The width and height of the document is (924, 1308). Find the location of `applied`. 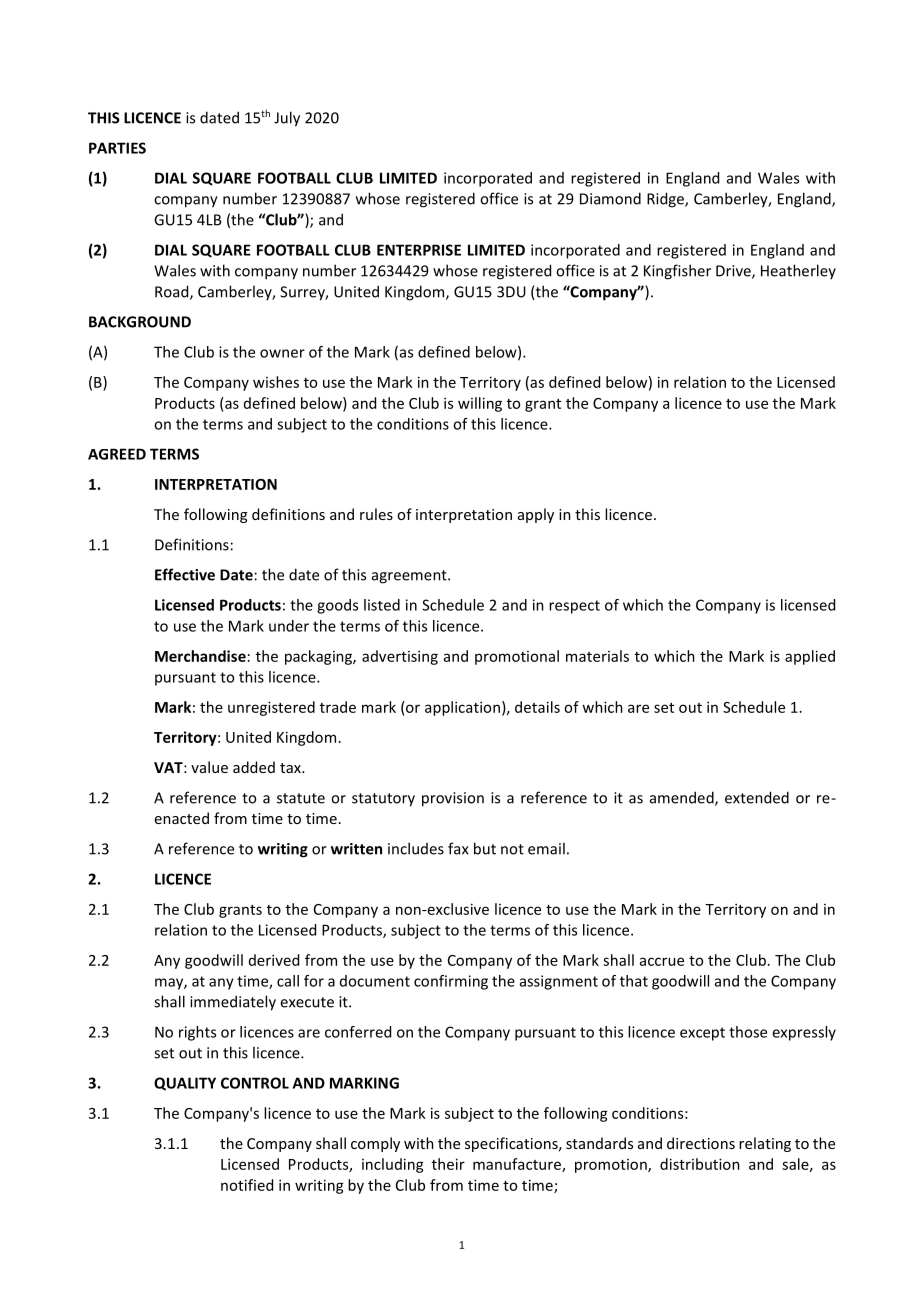

applied is located at coordinates (810, 657).
